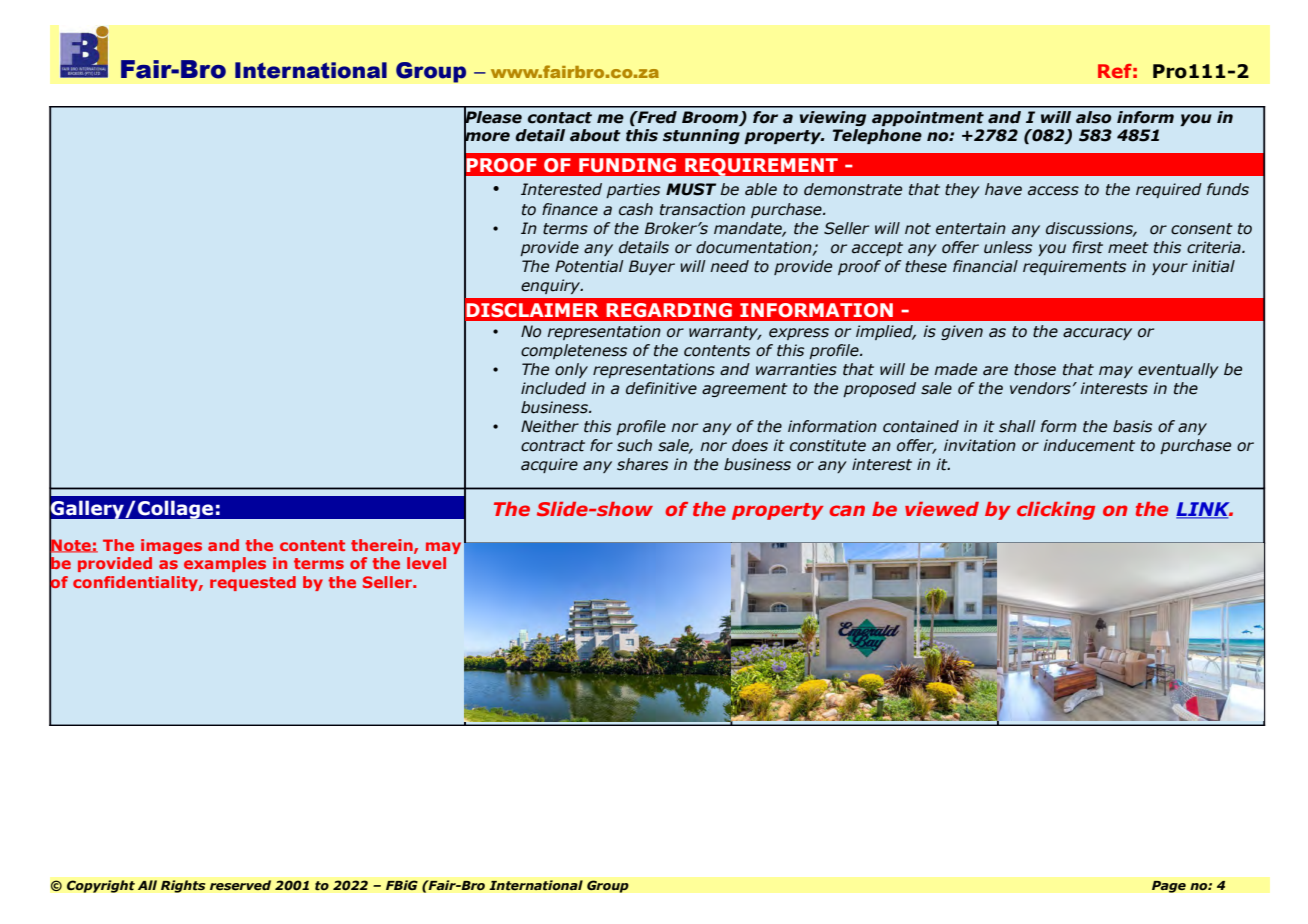 This document has width=1308, height=924. Describe the element at coordinates (183, 886) in the document. I see `Rights` at that location.
